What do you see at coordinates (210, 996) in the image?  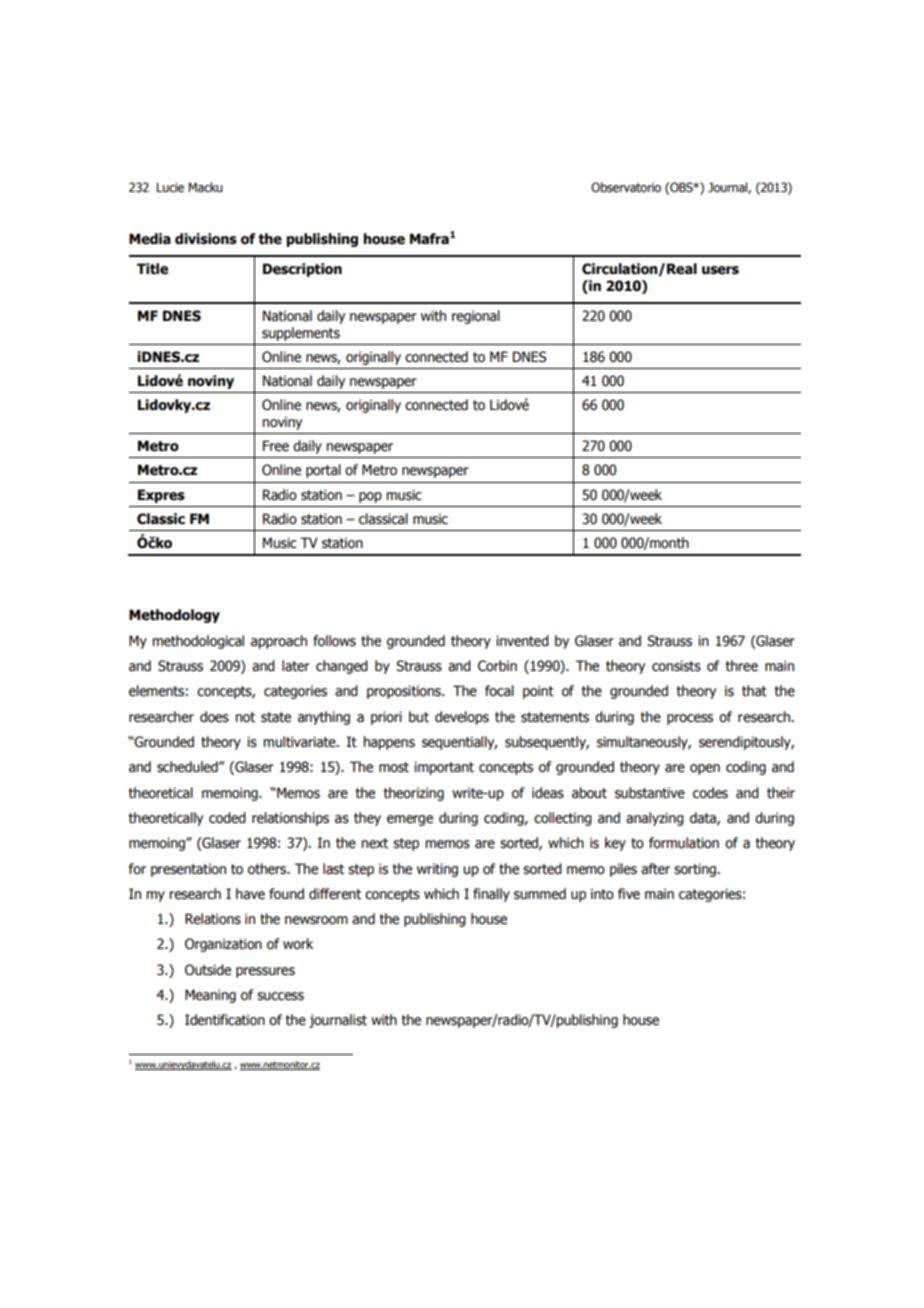 I see `Meaning` at bounding box center [210, 996].
